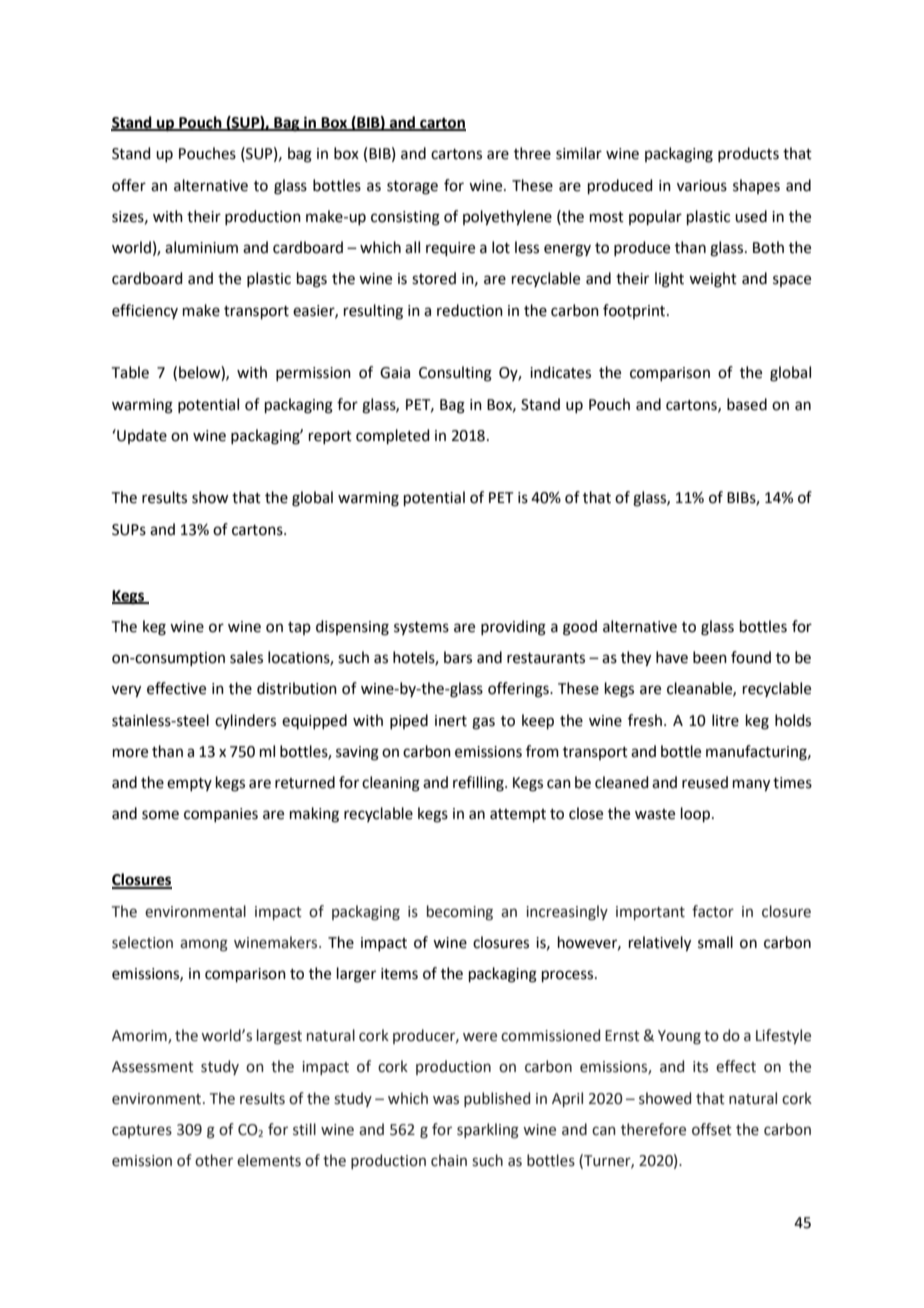 This screenshot has height=1308, width=924. Describe the element at coordinates (479, 784) in the screenshot. I see `refilling` at that location.
